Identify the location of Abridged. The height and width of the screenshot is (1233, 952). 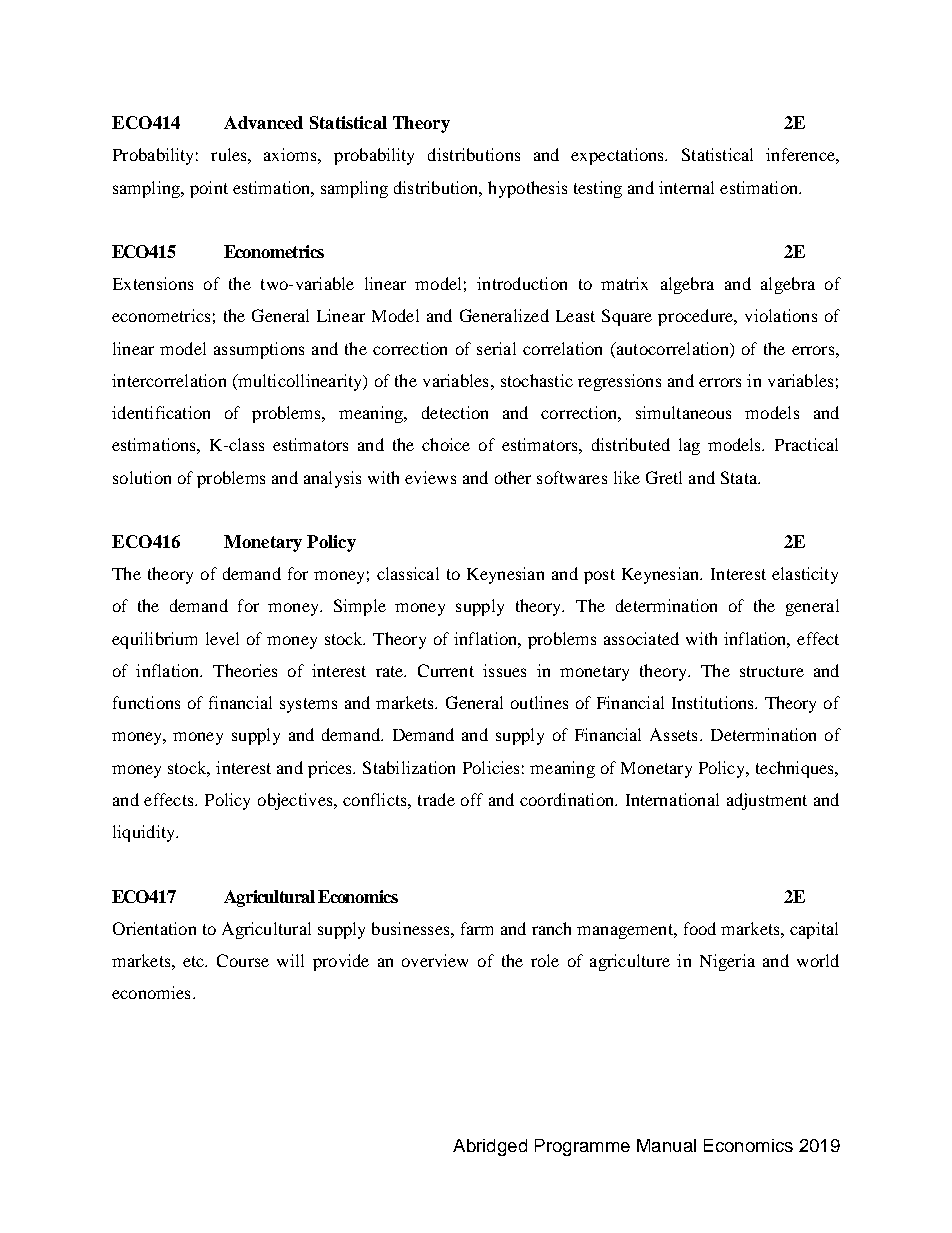
(490, 1147).
